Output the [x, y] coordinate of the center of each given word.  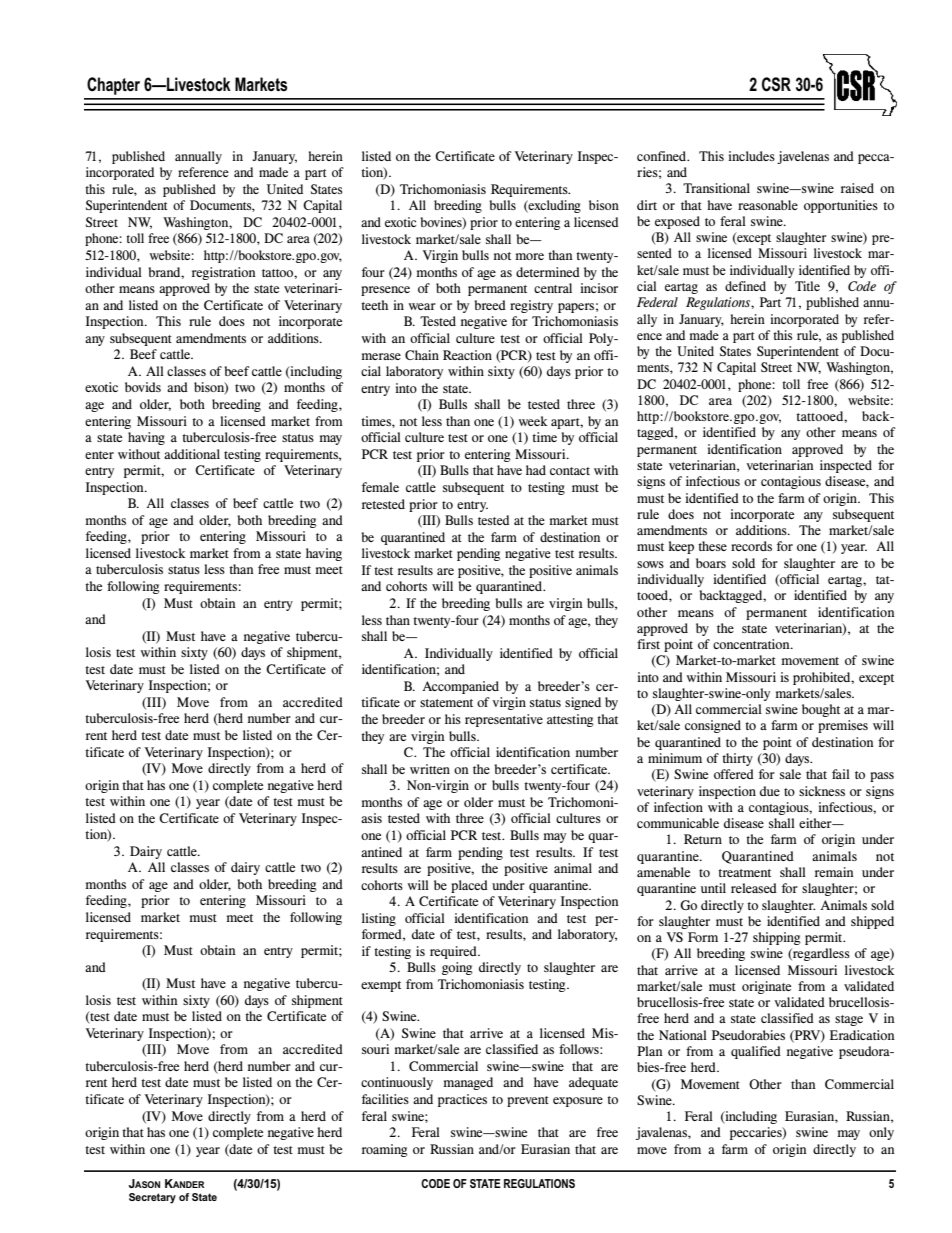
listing [379, 919]
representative [504, 720]
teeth [374, 305]
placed [469, 886]
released [754, 888]
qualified [756, 1052]
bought [821, 710]
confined [662, 156]
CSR [776, 84]
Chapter [113, 86]
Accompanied [460, 687]
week [533, 421]
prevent [528, 1101]
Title [807, 286]
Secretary [152, 1198]
